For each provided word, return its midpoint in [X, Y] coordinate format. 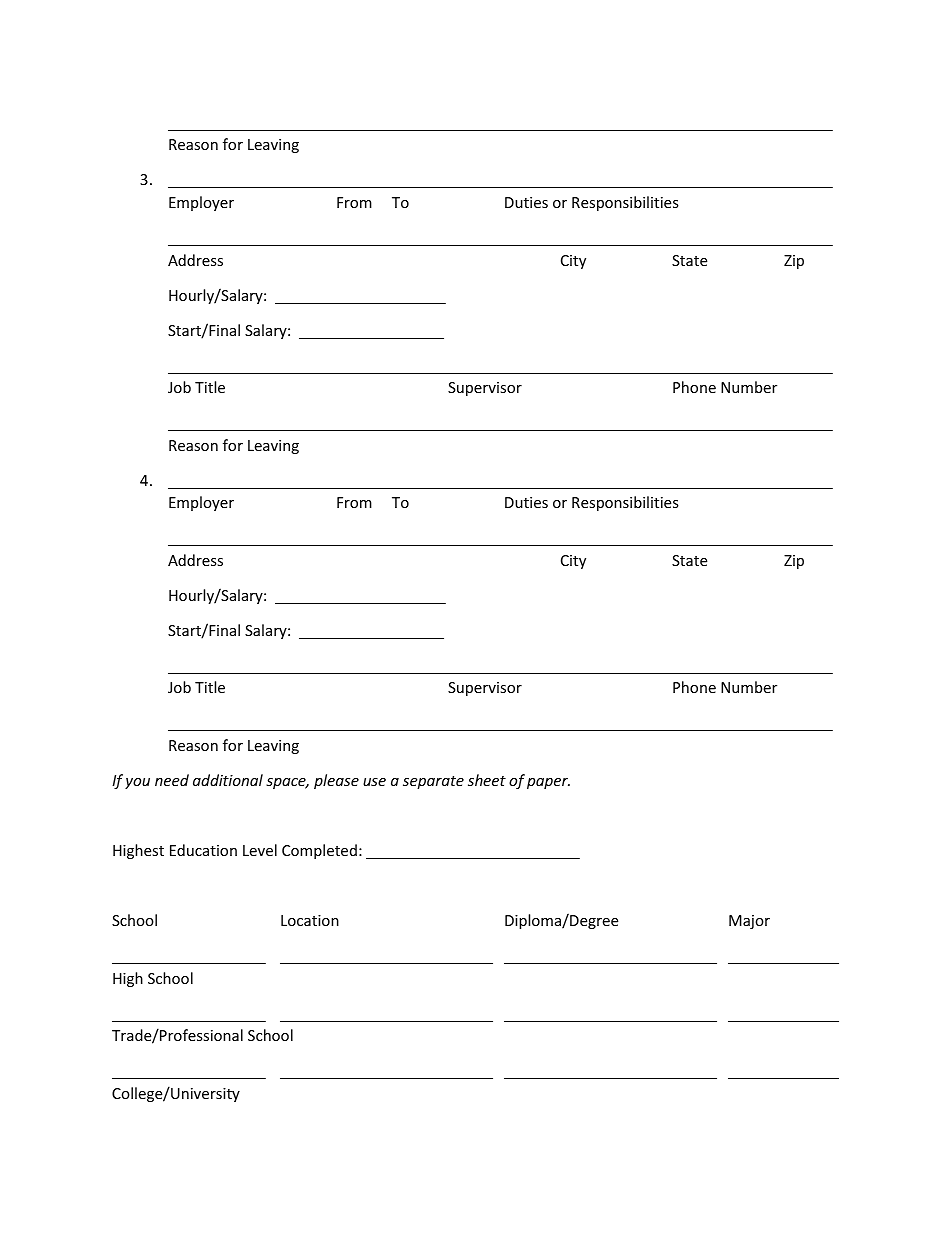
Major [749, 922]
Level [260, 850]
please [336, 781]
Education [203, 850]
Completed [319, 851]
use [374, 782]
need [172, 780]
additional [228, 780]
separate [433, 782]
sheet [487, 780]
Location [310, 920]
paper [548, 783]
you [137, 783]
